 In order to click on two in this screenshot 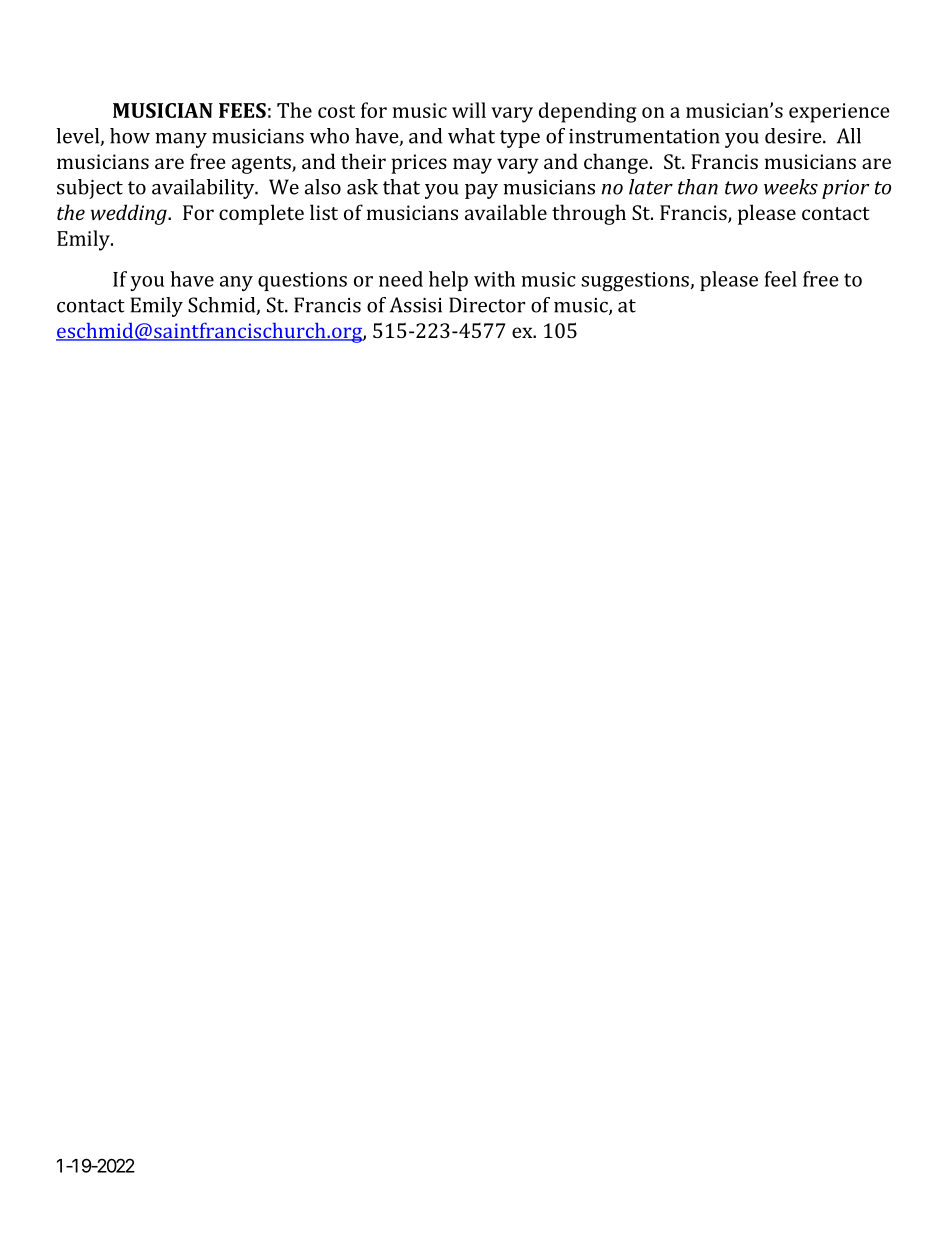, I will do `click(741, 188)`.
